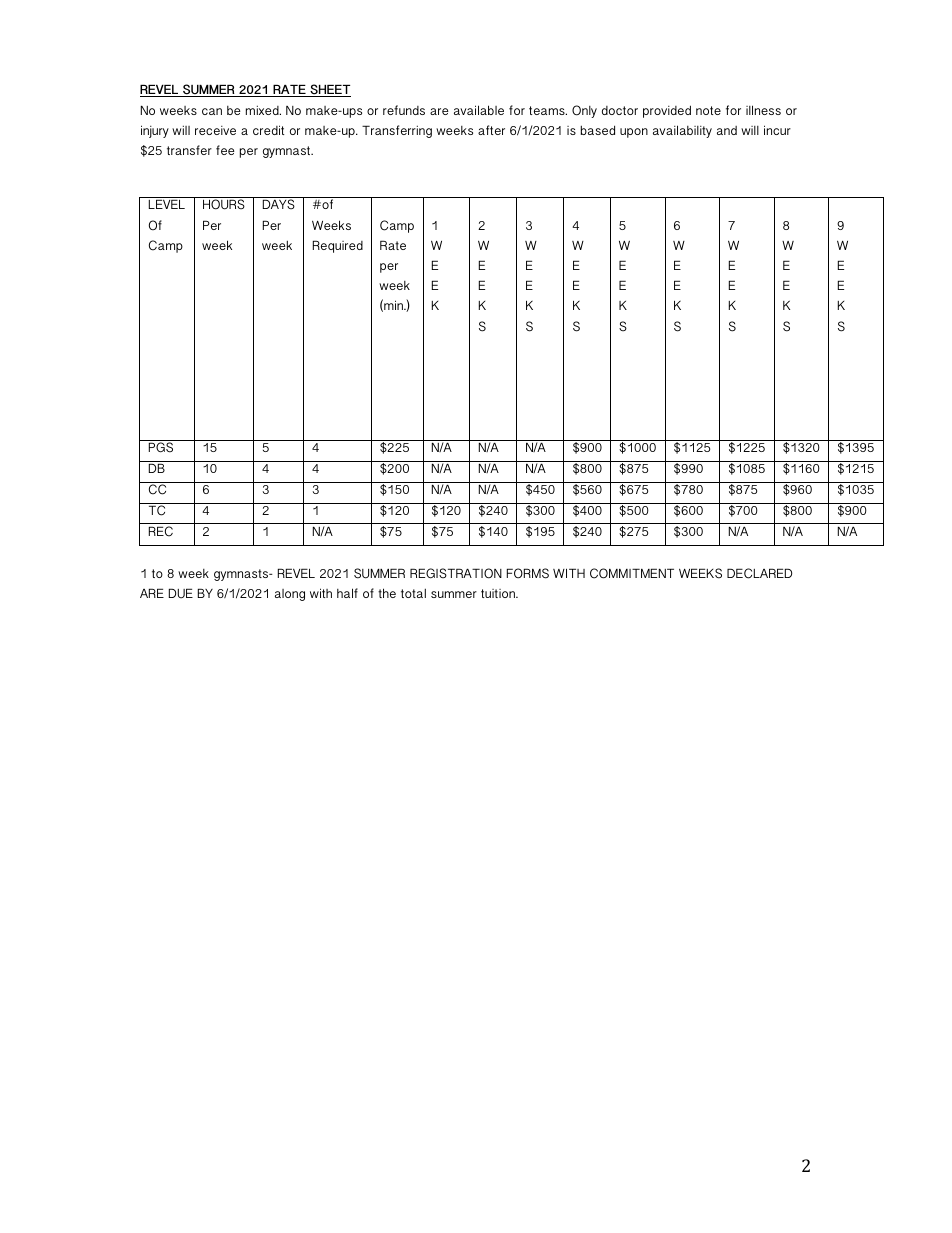  Describe the element at coordinates (181, 593) in the screenshot. I see `DUE` at that location.
